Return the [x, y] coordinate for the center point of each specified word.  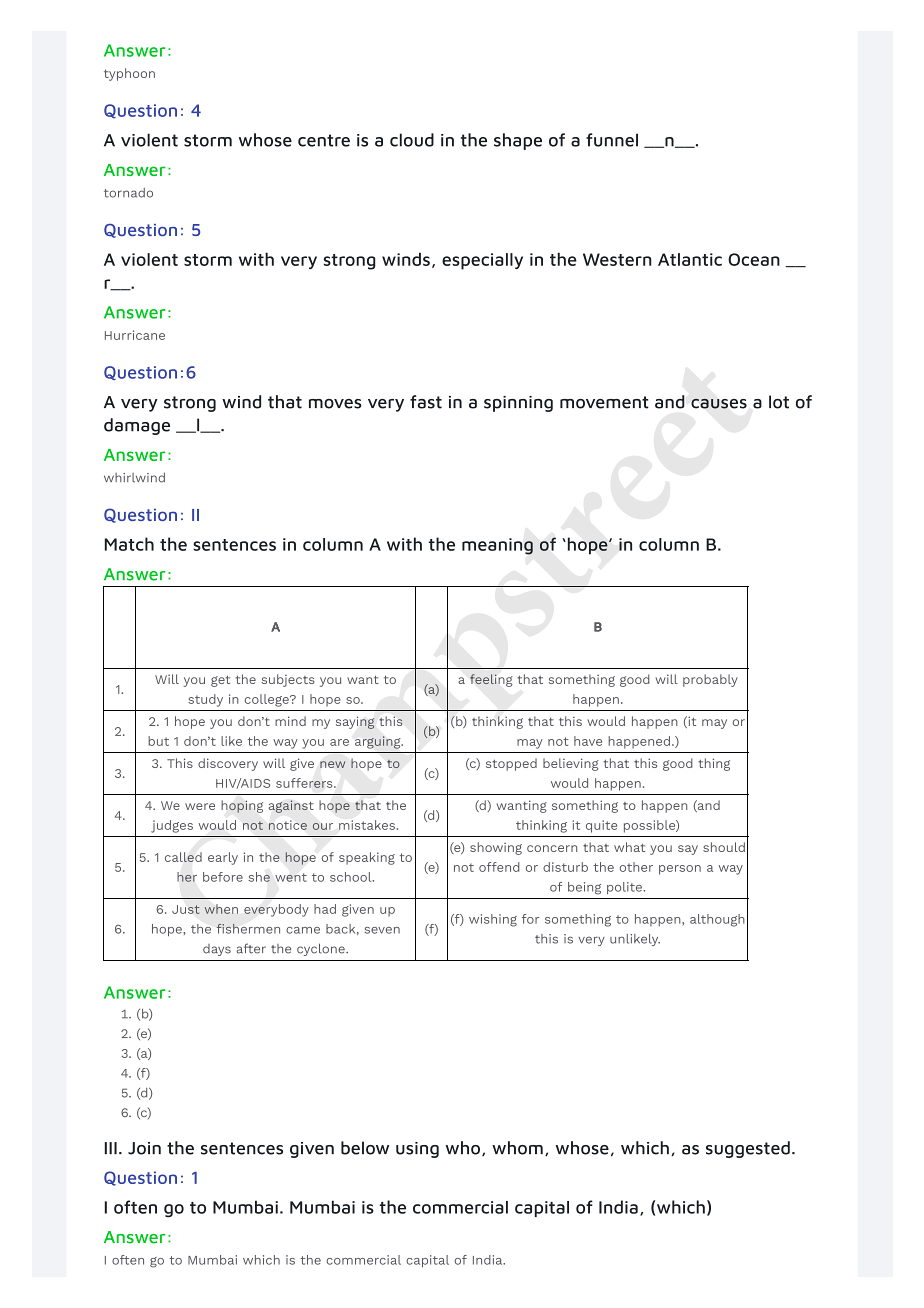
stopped [511, 764]
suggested [748, 1149]
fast [426, 402]
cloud [412, 140]
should [724, 847]
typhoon [129, 74]
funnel [612, 140]
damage [137, 426]
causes [719, 403]
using [417, 1150]
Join [144, 1148]
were [200, 806]
